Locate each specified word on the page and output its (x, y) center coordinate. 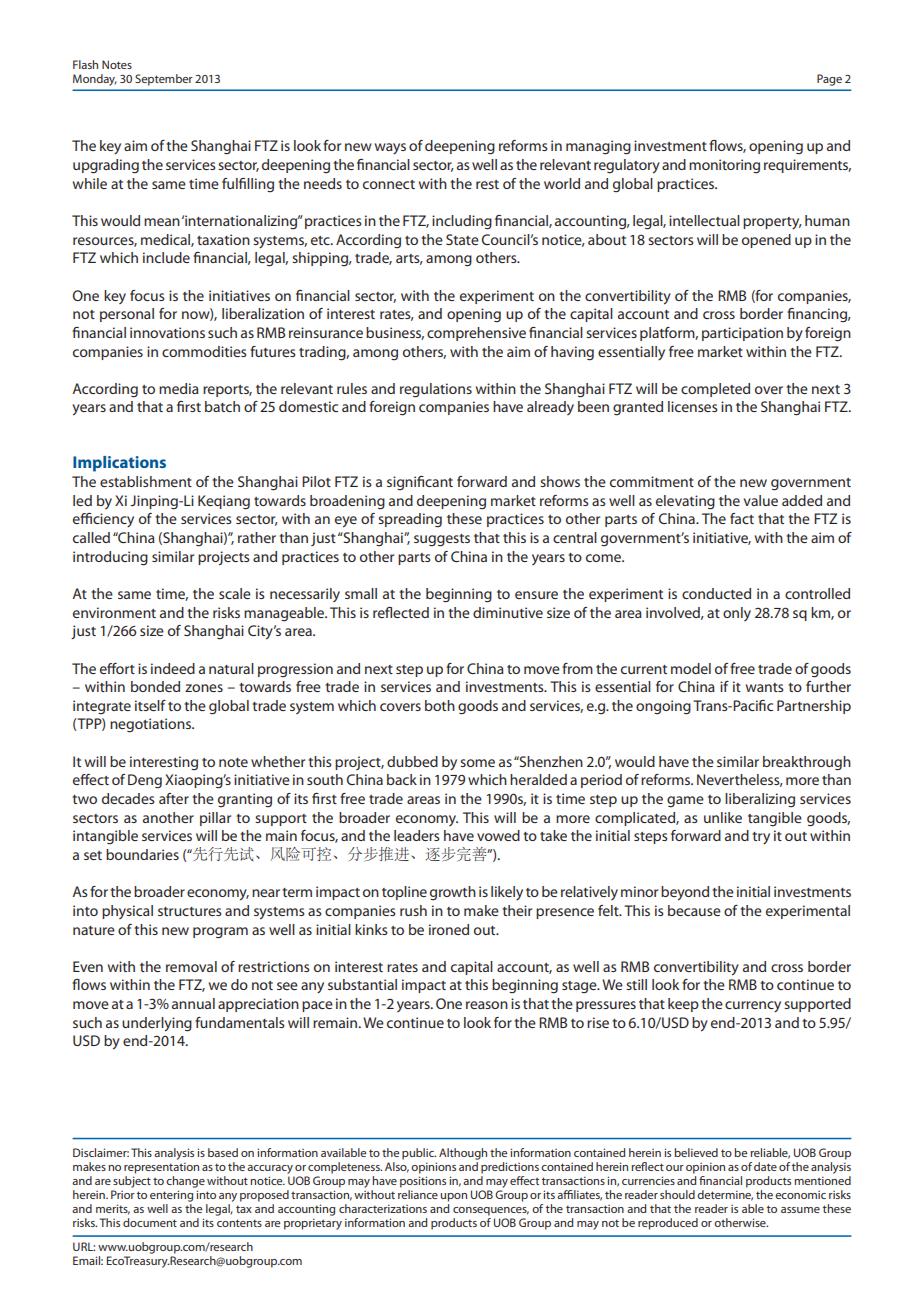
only (737, 614)
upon (453, 1197)
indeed (173, 668)
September (164, 80)
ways (390, 148)
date (765, 1166)
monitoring (724, 166)
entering (171, 1196)
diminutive (508, 612)
